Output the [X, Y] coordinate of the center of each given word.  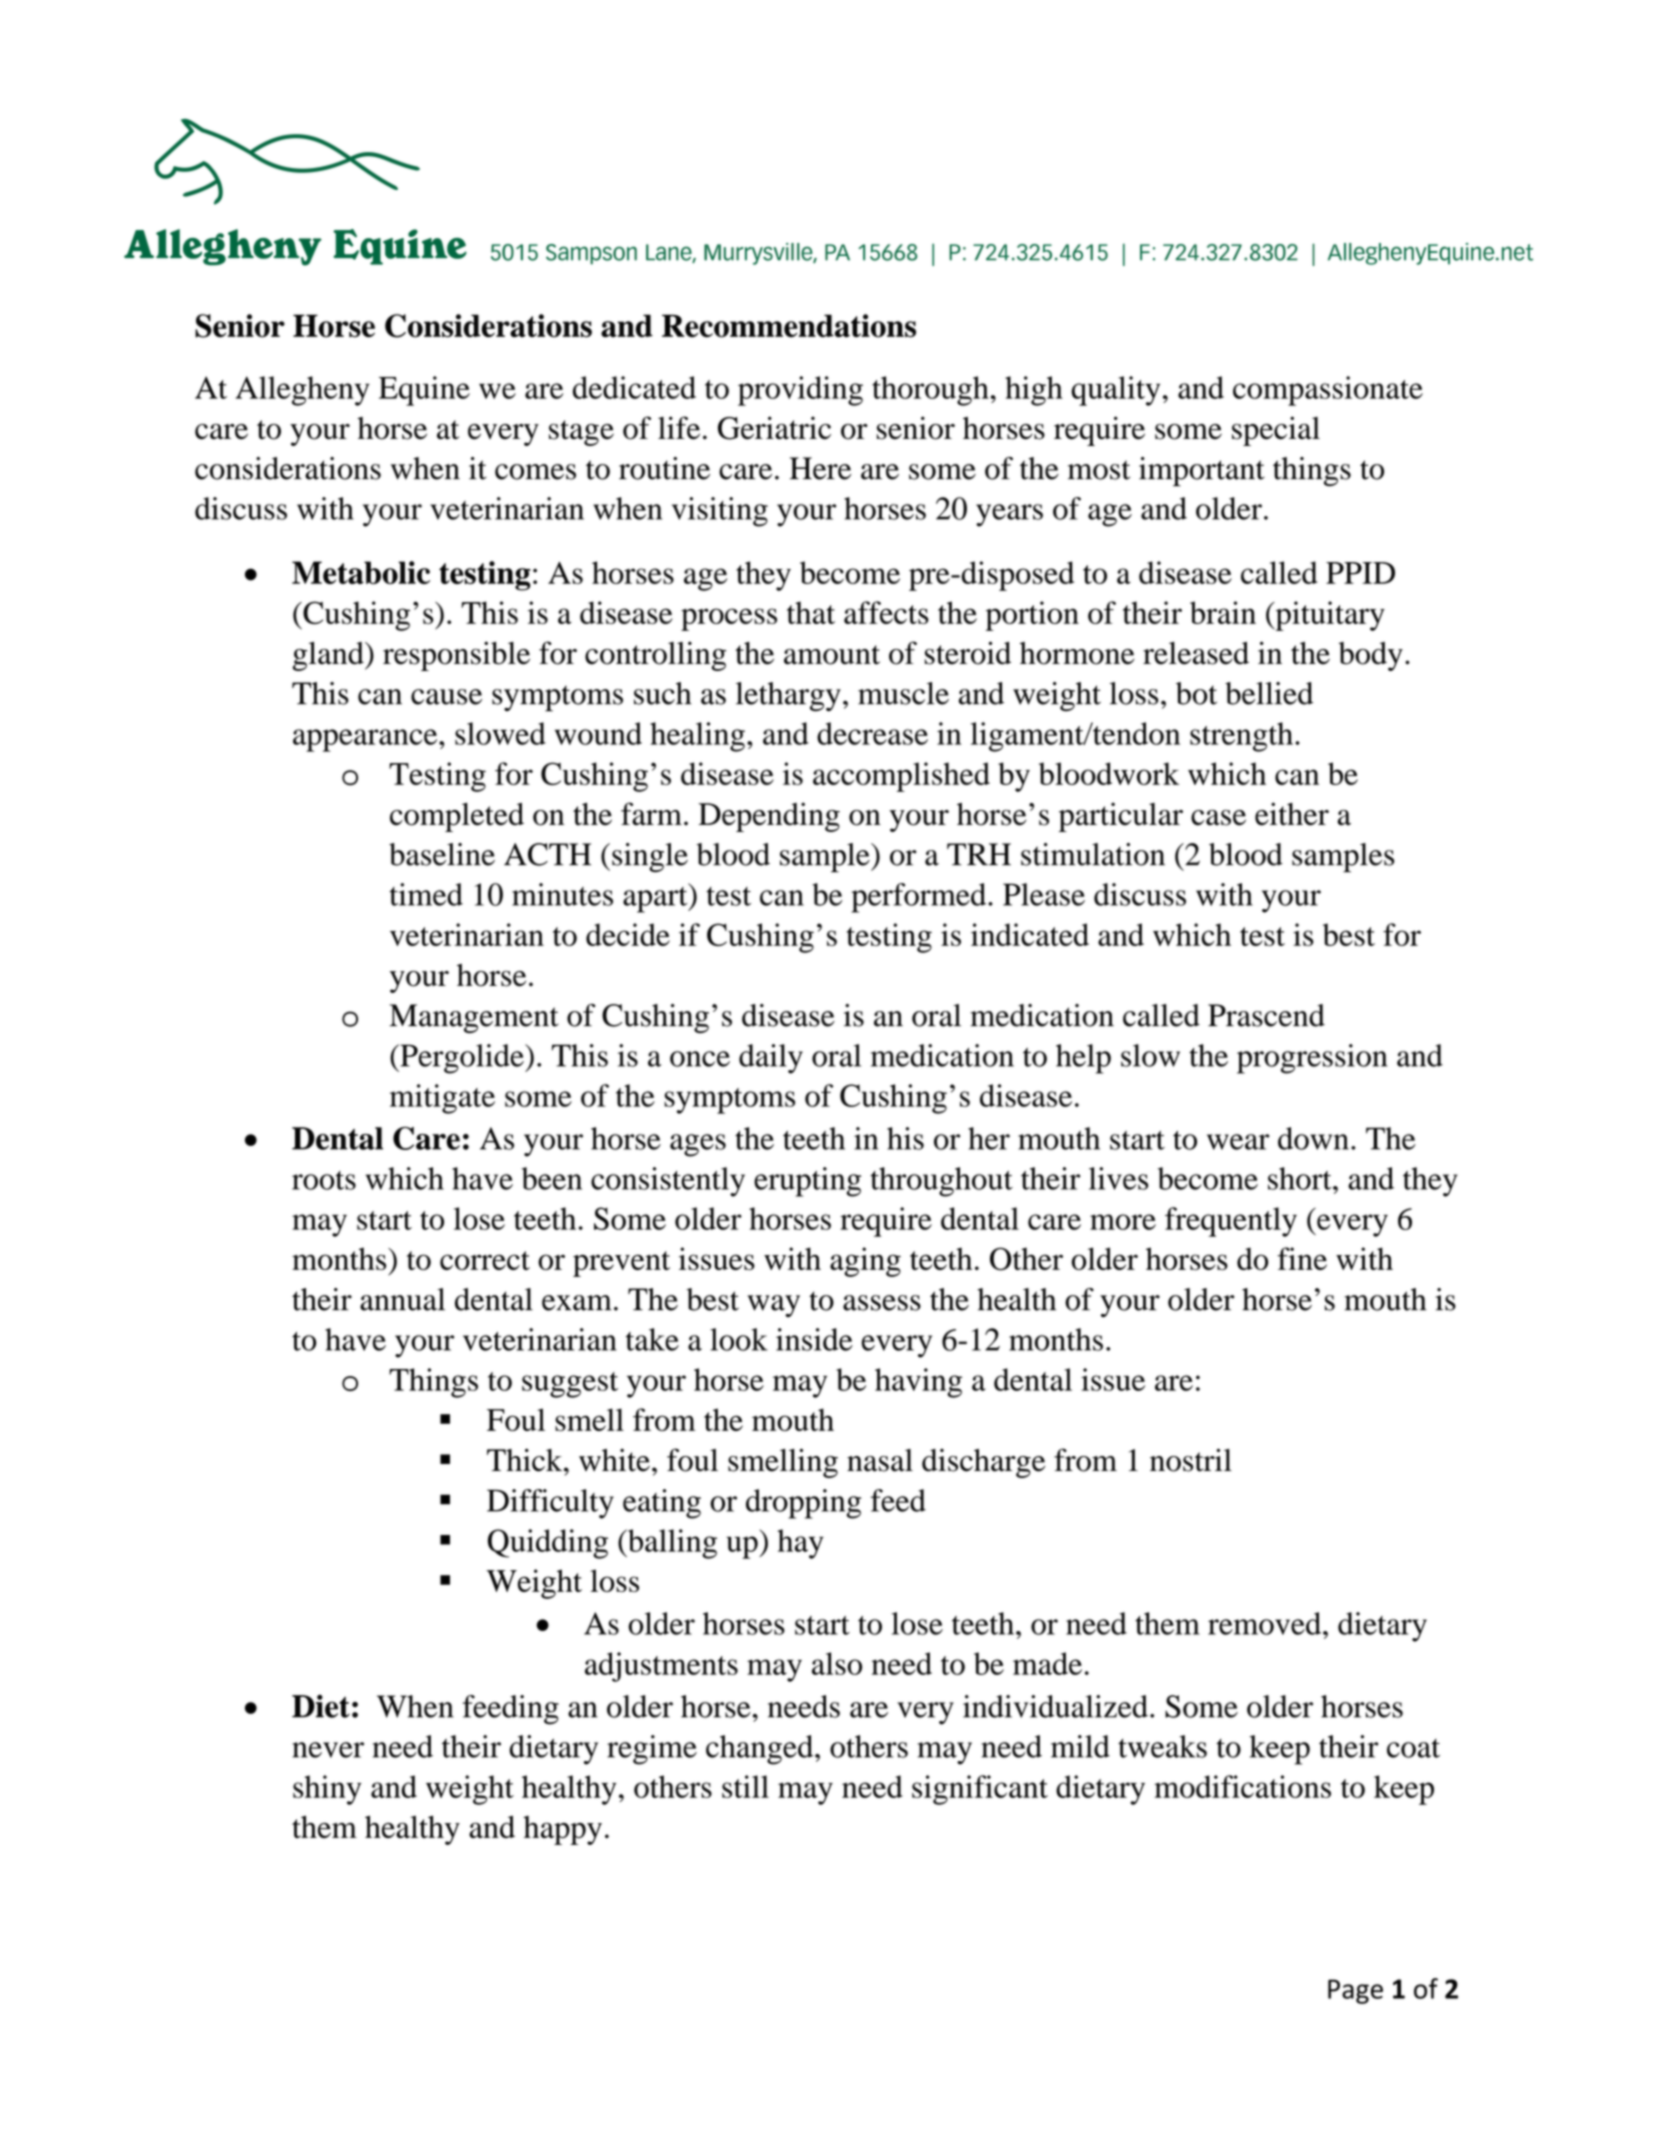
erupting [807, 1182]
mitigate [442, 1099]
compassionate [1328, 391]
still [745, 1786]
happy [563, 1830]
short [1301, 1178]
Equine [424, 391]
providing [800, 391]
